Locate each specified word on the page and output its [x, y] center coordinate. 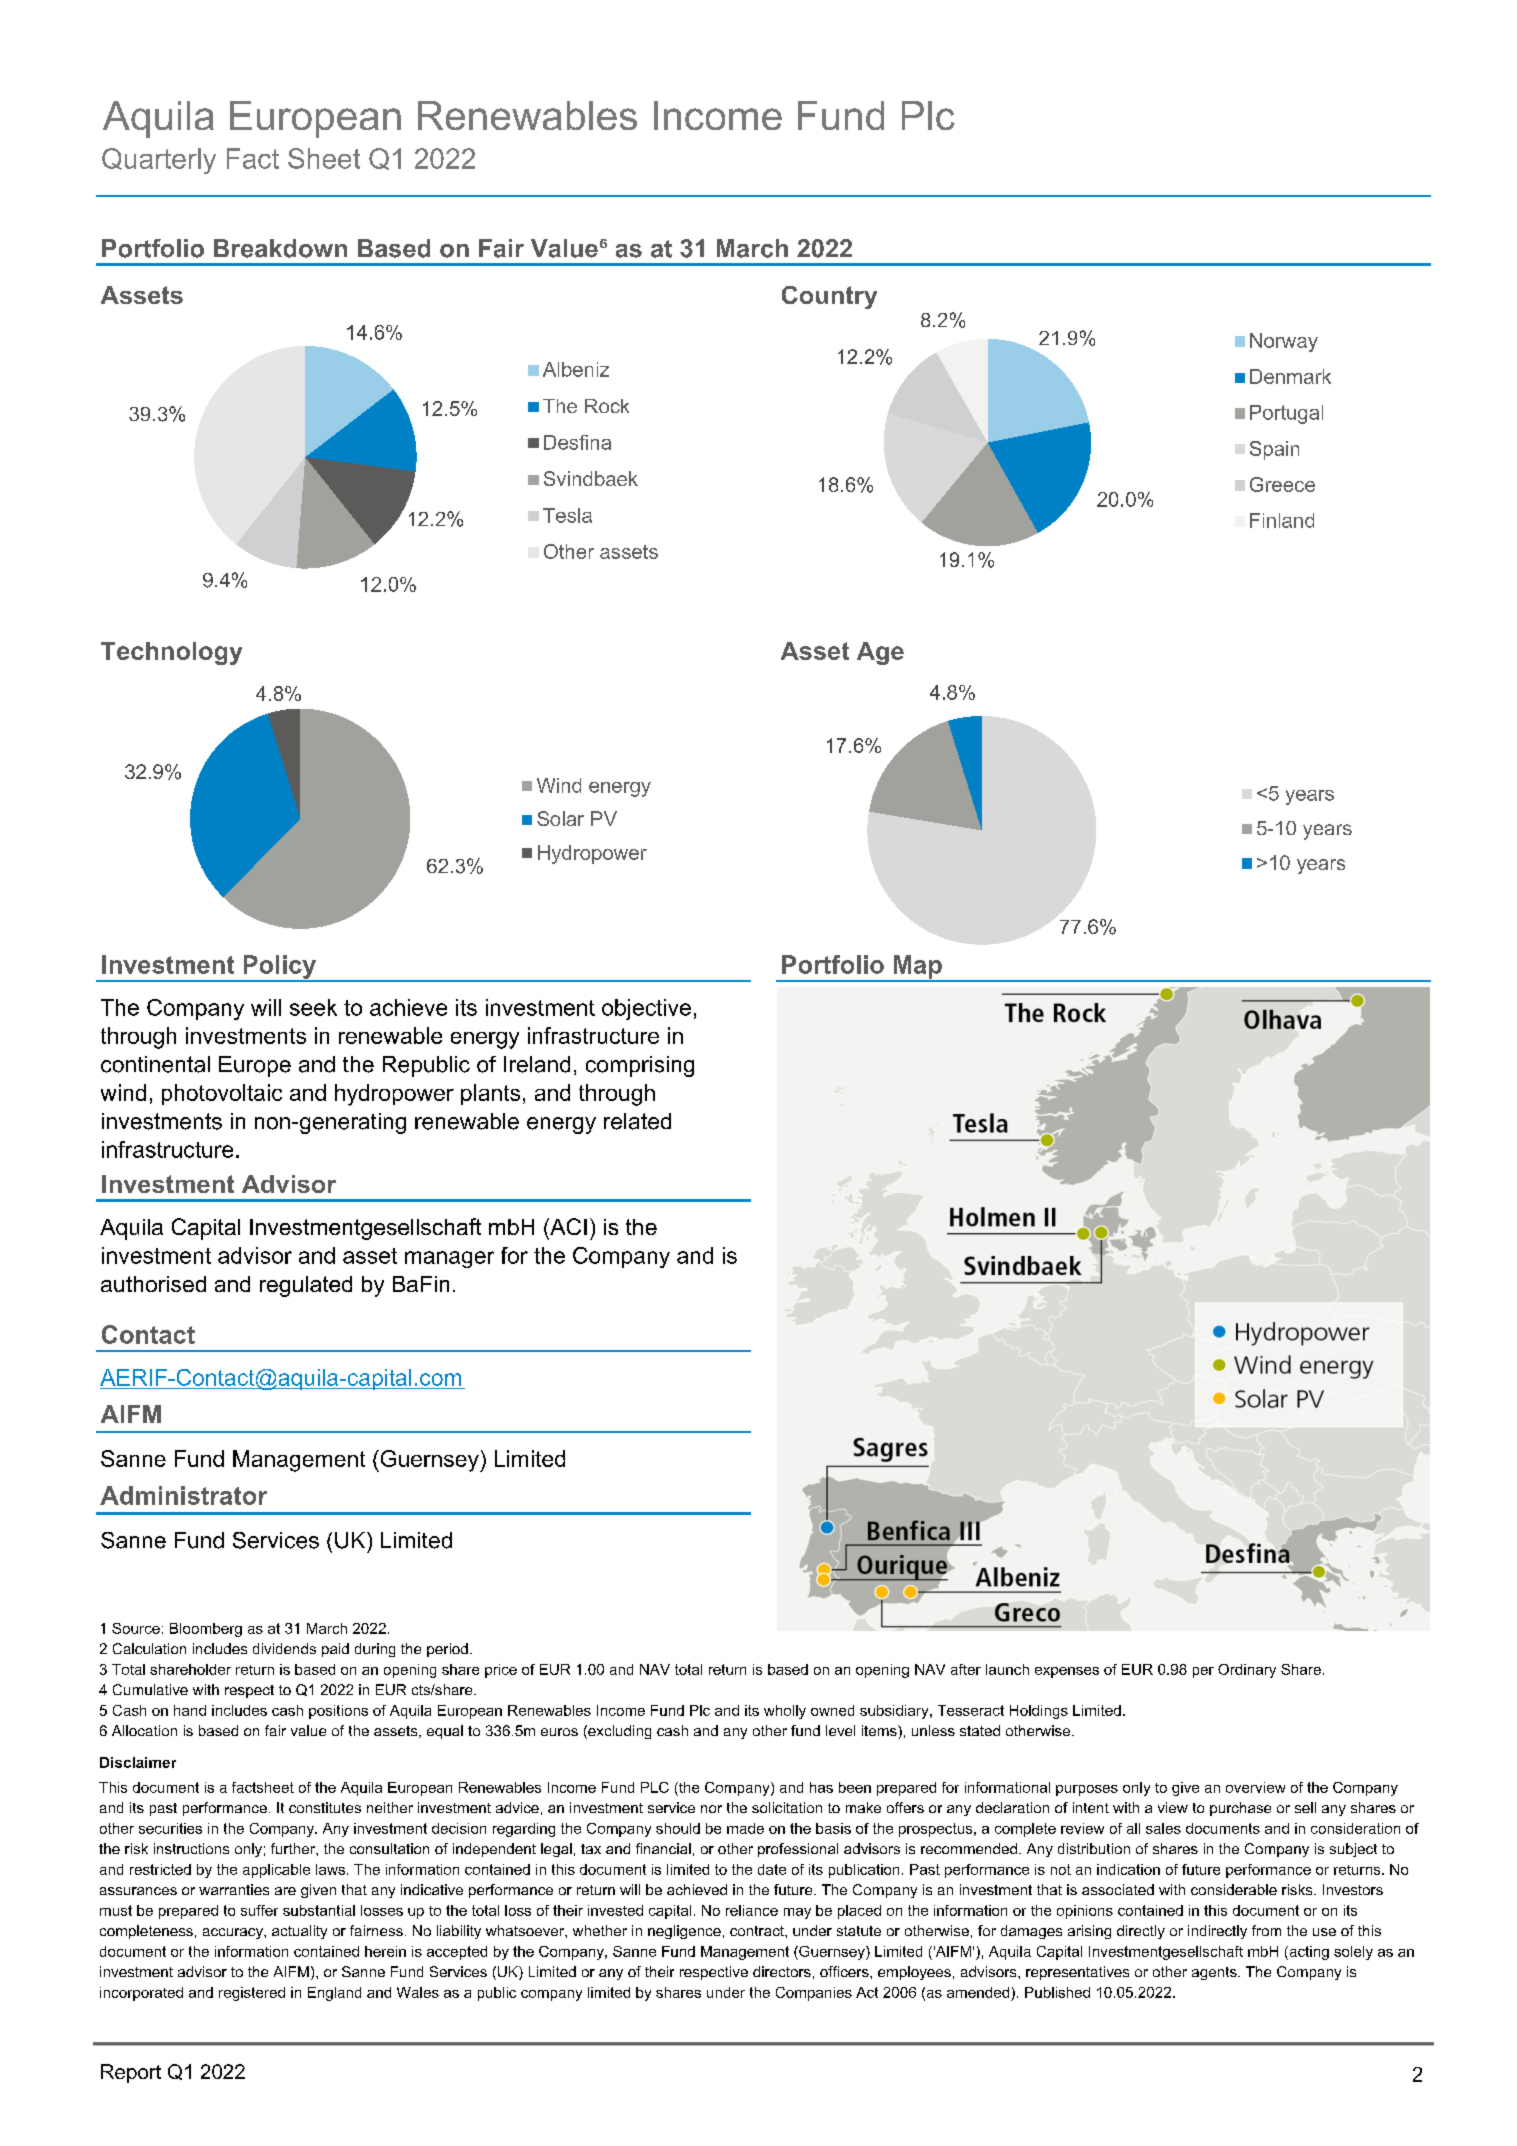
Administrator [183, 1495]
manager [449, 1259]
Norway [1284, 342]
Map [917, 968]
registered [252, 1994]
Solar [560, 818]
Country [829, 297]
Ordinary [1247, 1671]
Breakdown [280, 248]
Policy [280, 968]
